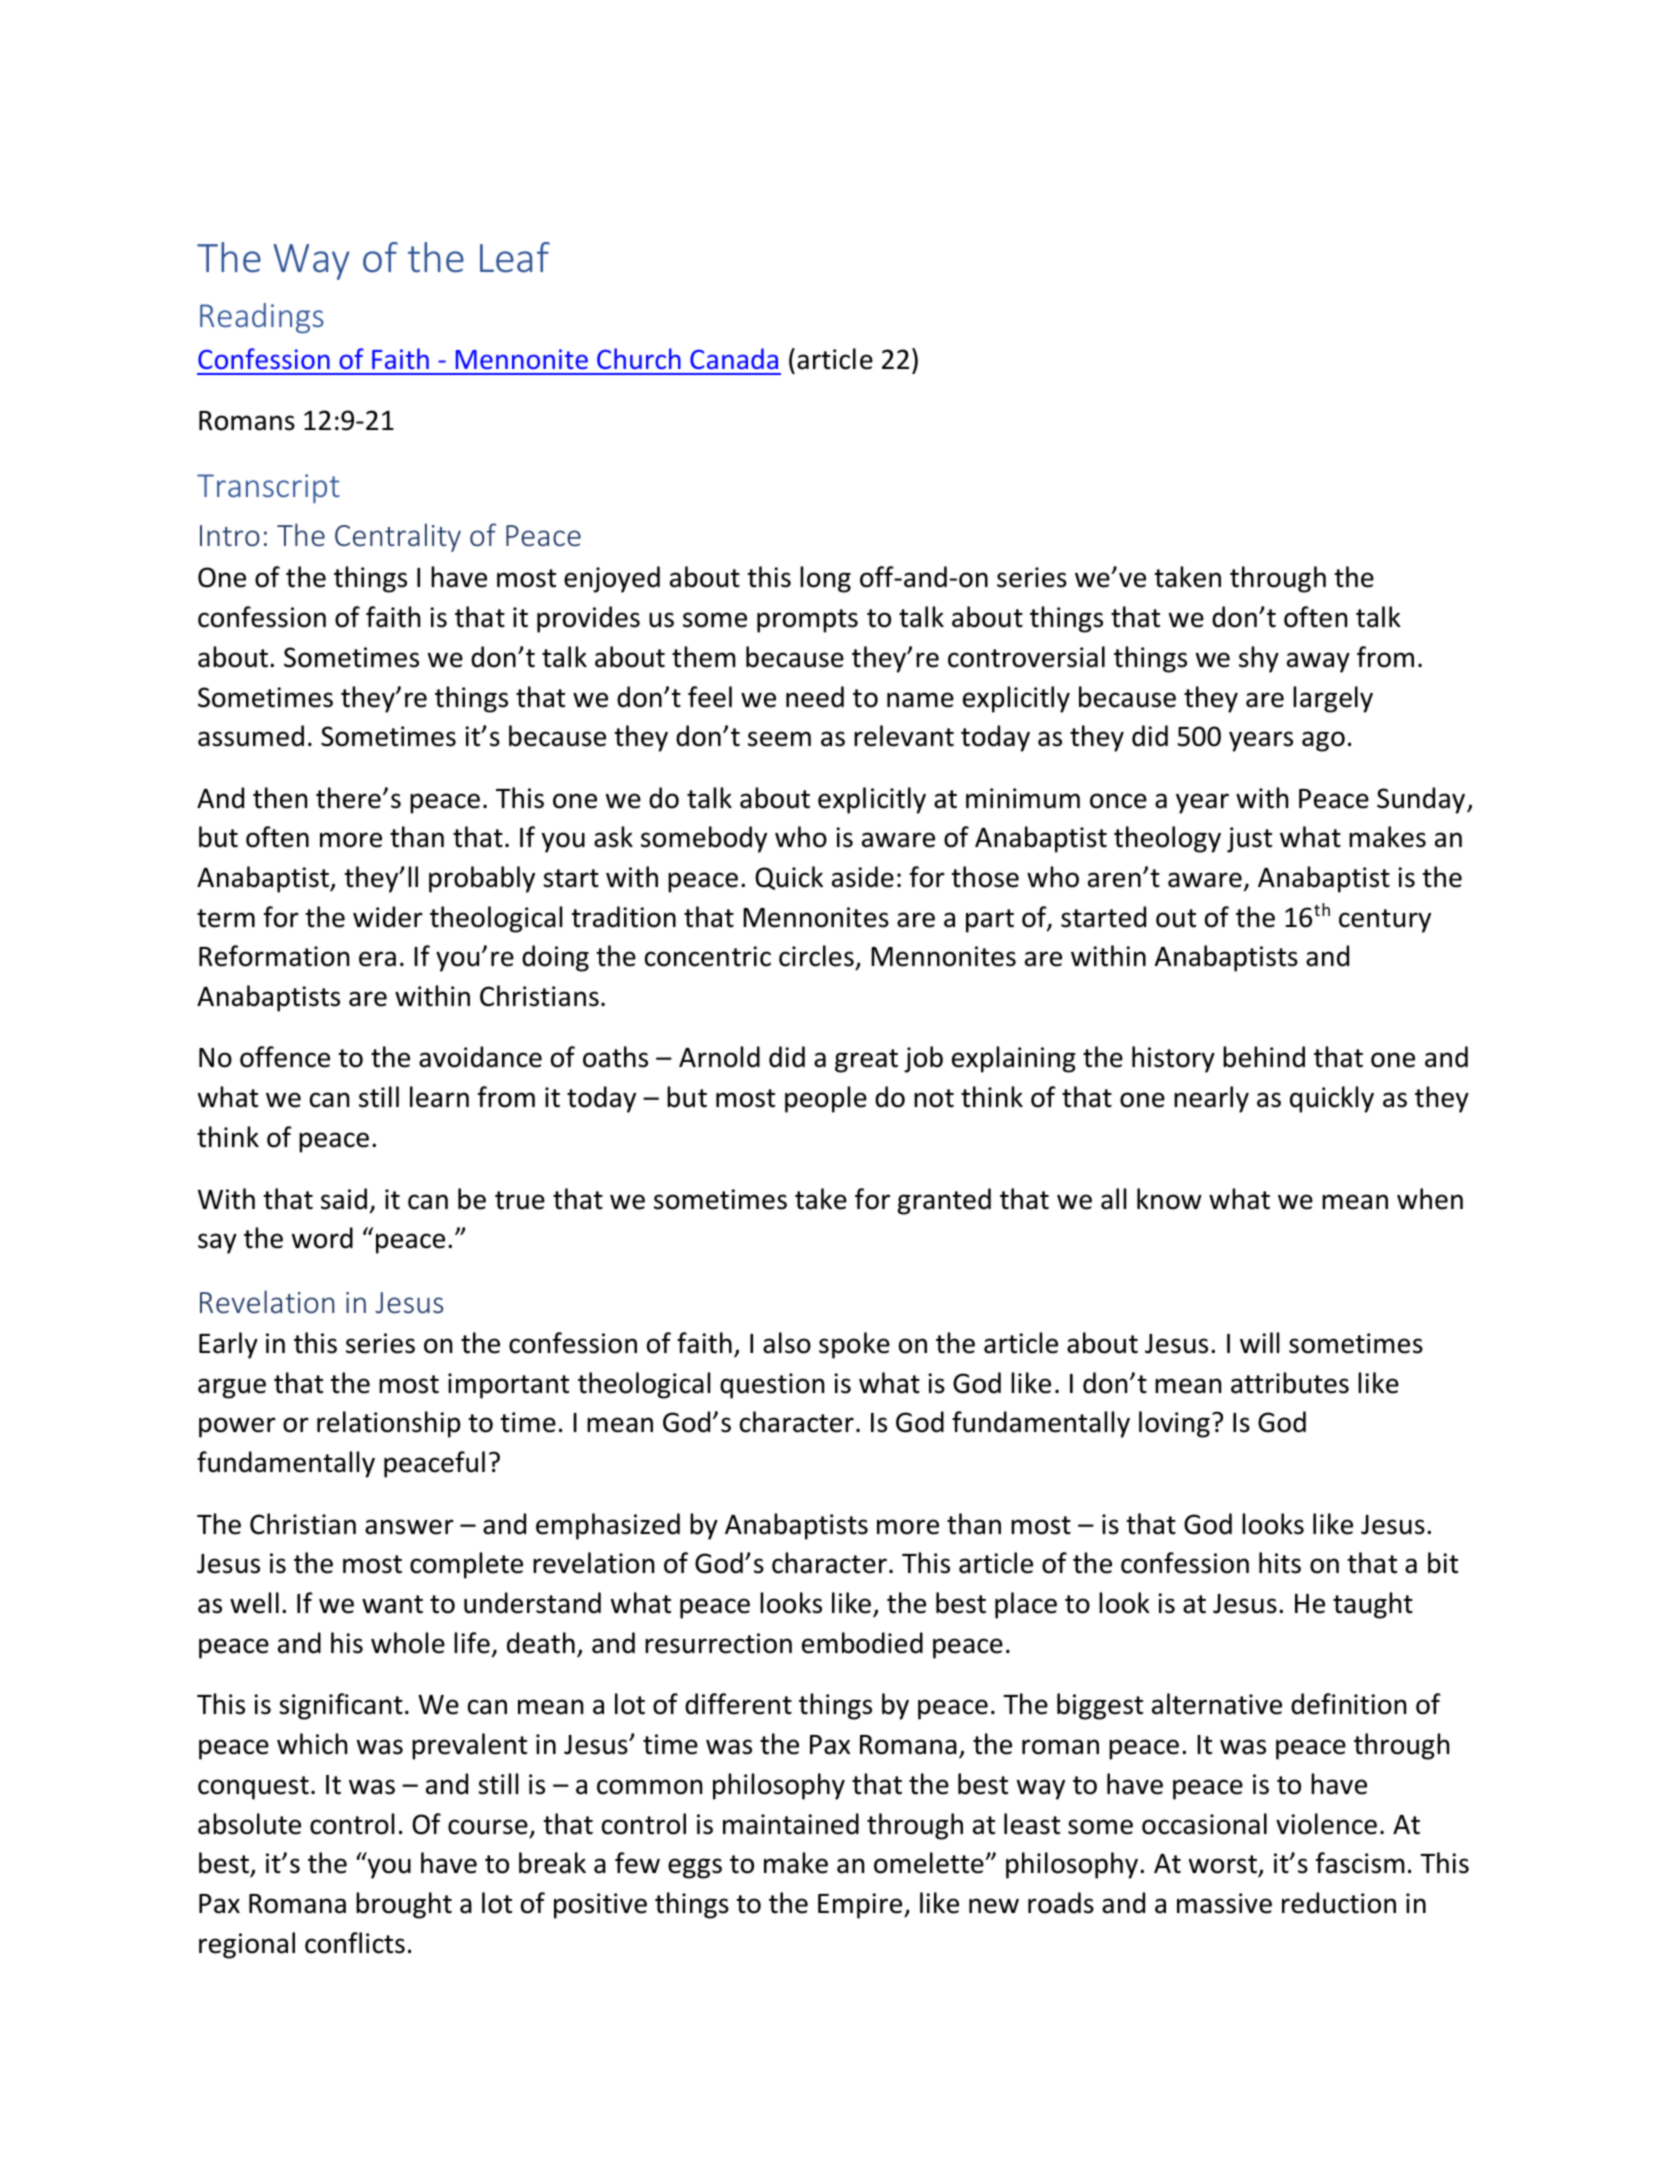 The image size is (1675, 2168). Describe the element at coordinates (1290, 1383) in the screenshot. I see `attributes` at that location.
